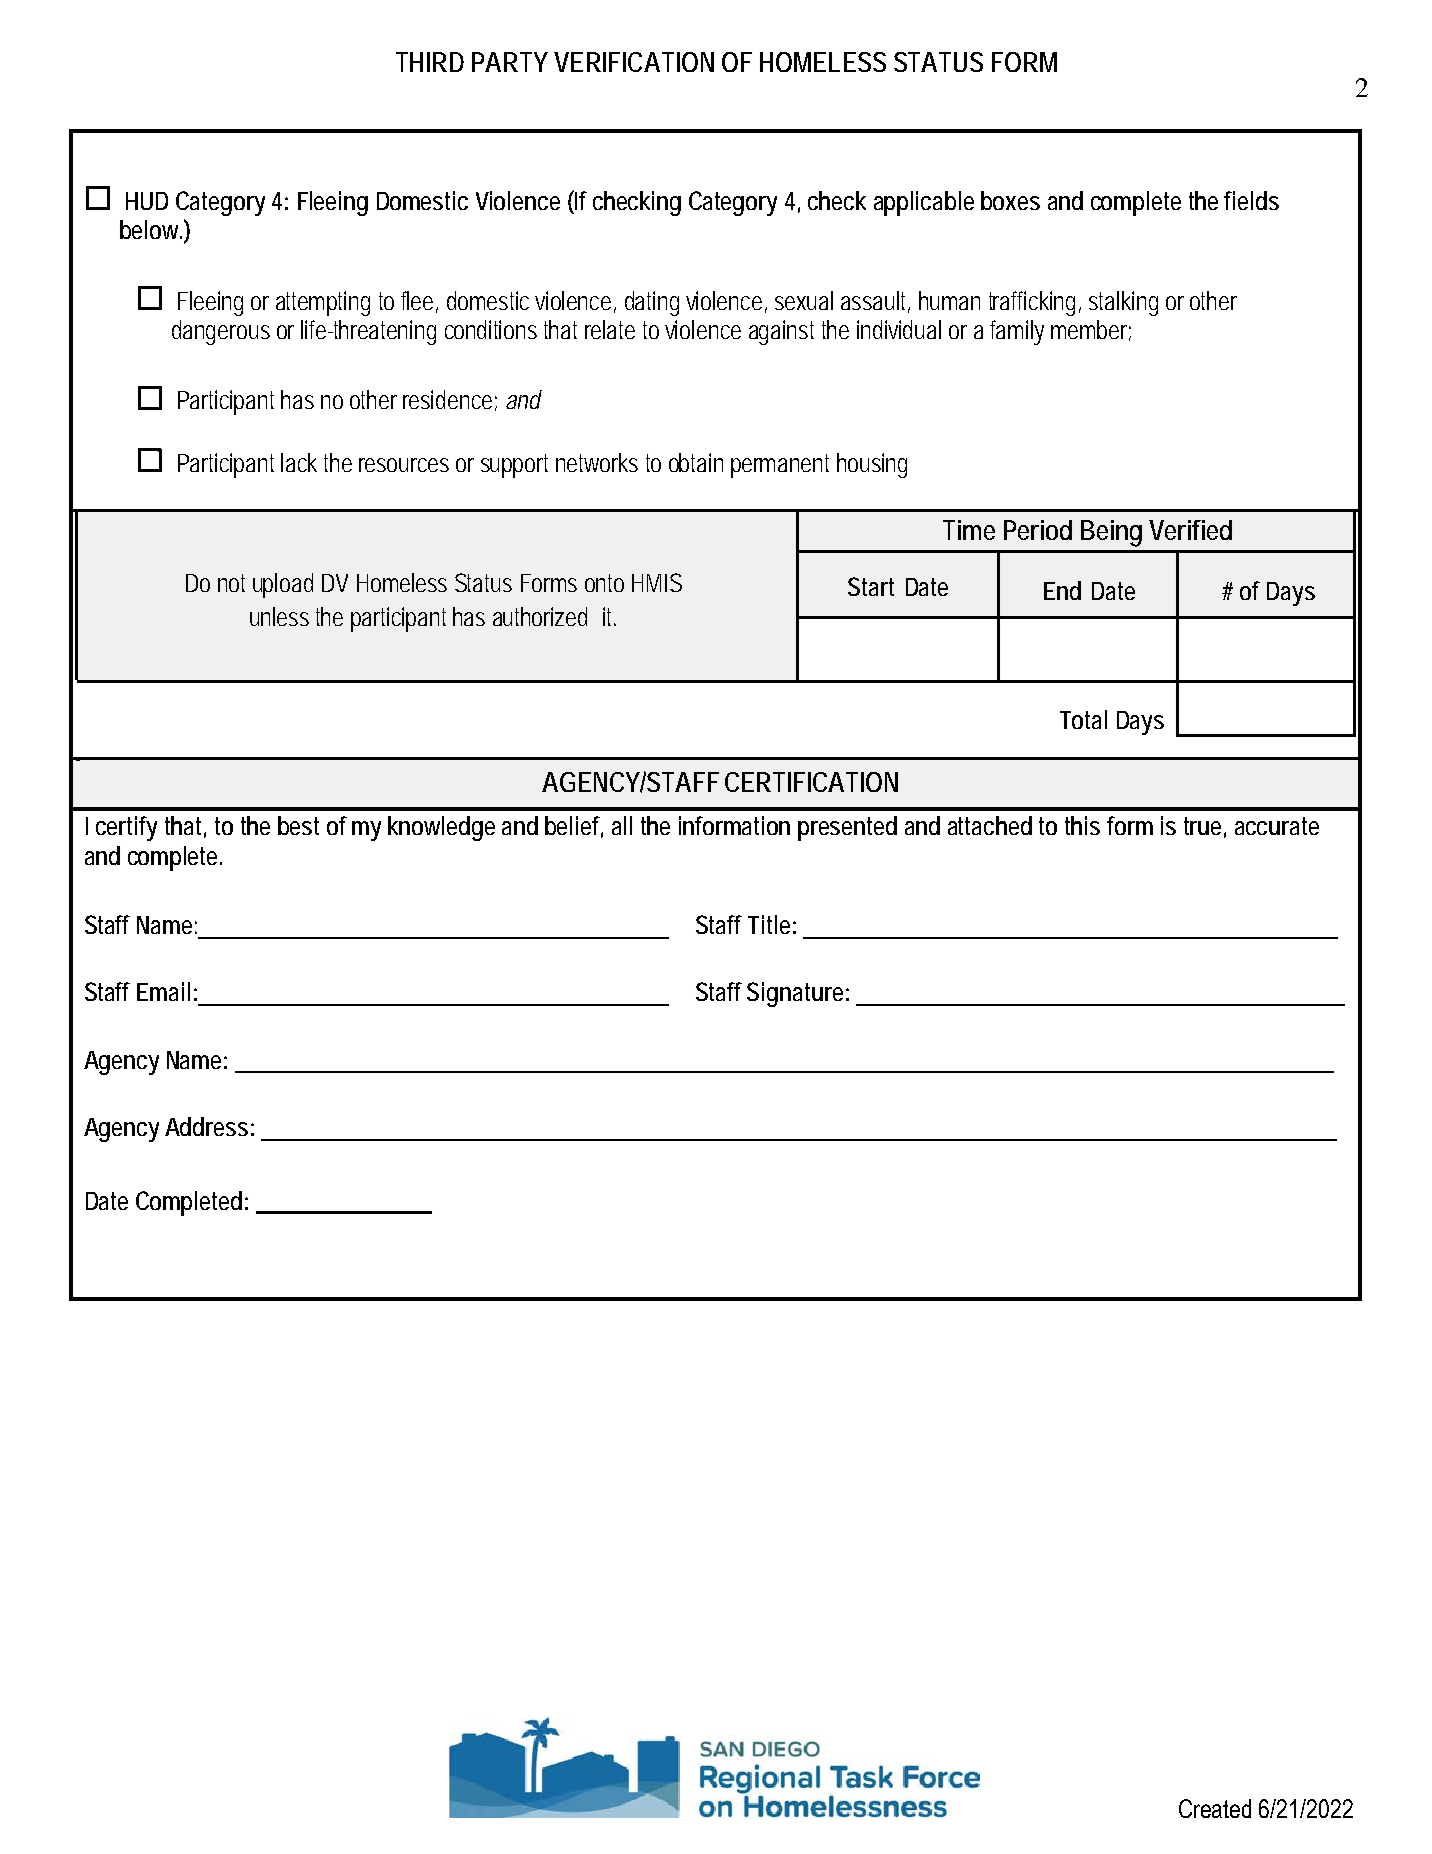 This image has width=1432, height=1854. Describe the element at coordinates (1215, 1808) in the image. I see `Created` at that location.
